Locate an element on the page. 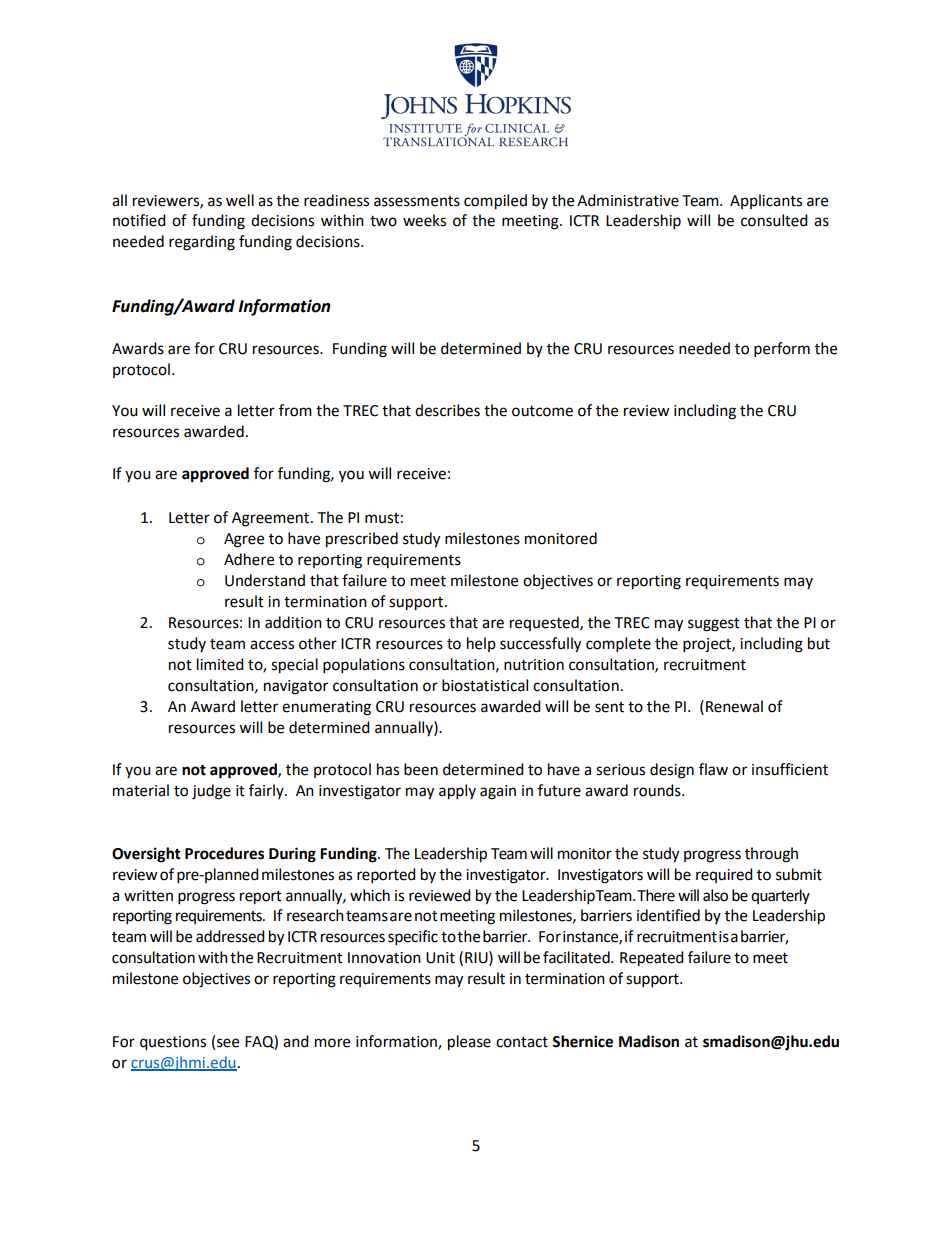 This document has height=1233, width=952. please is located at coordinates (469, 1043).
